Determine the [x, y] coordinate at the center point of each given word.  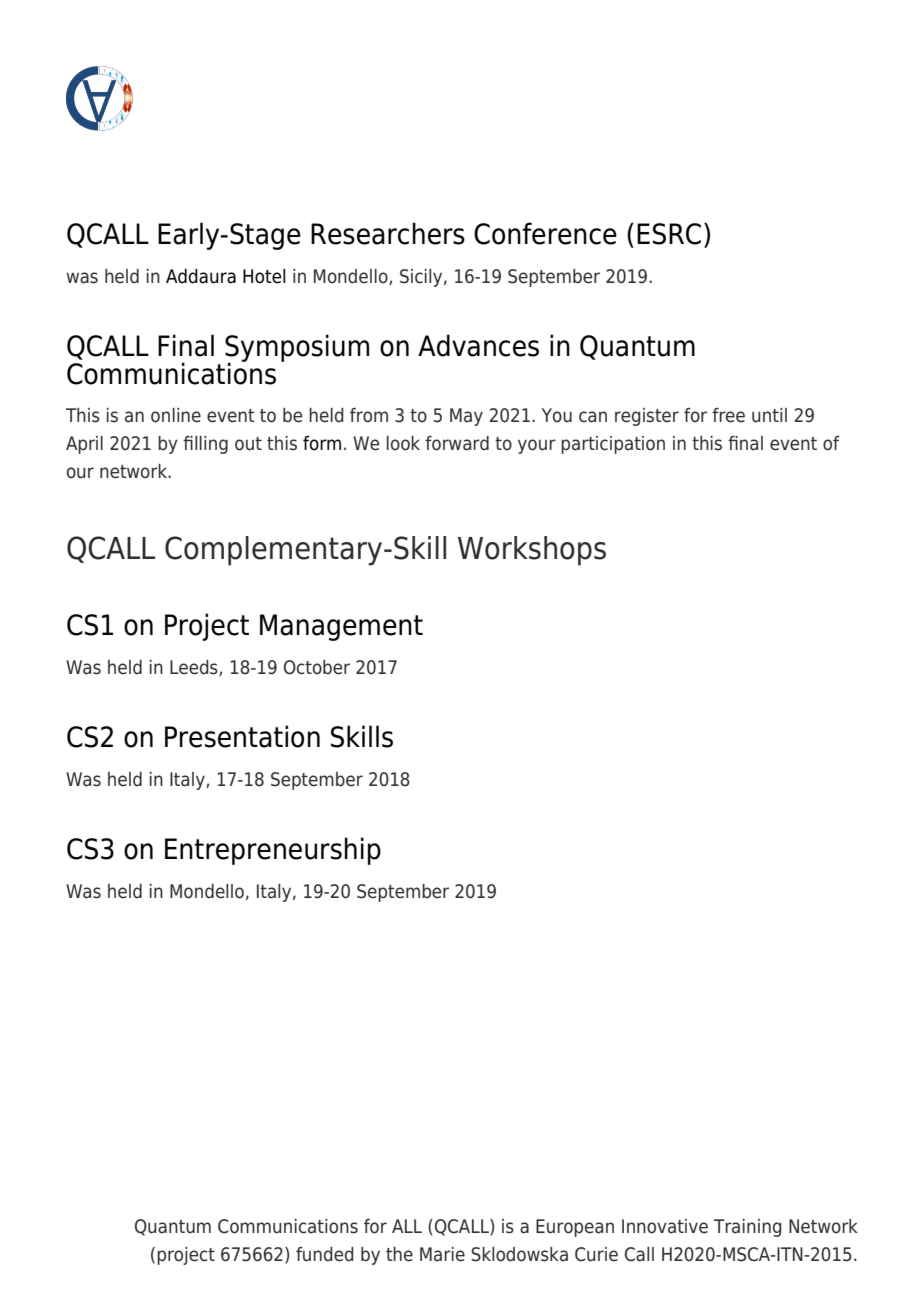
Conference [545, 233]
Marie [442, 1254]
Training [748, 1228]
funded [325, 1254]
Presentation [242, 736]
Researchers [388, 233]
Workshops [532, 551]
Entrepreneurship [273, 851]
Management [341, 627]
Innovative [665, 1226]
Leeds [195, 668]
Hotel [264, 276]
